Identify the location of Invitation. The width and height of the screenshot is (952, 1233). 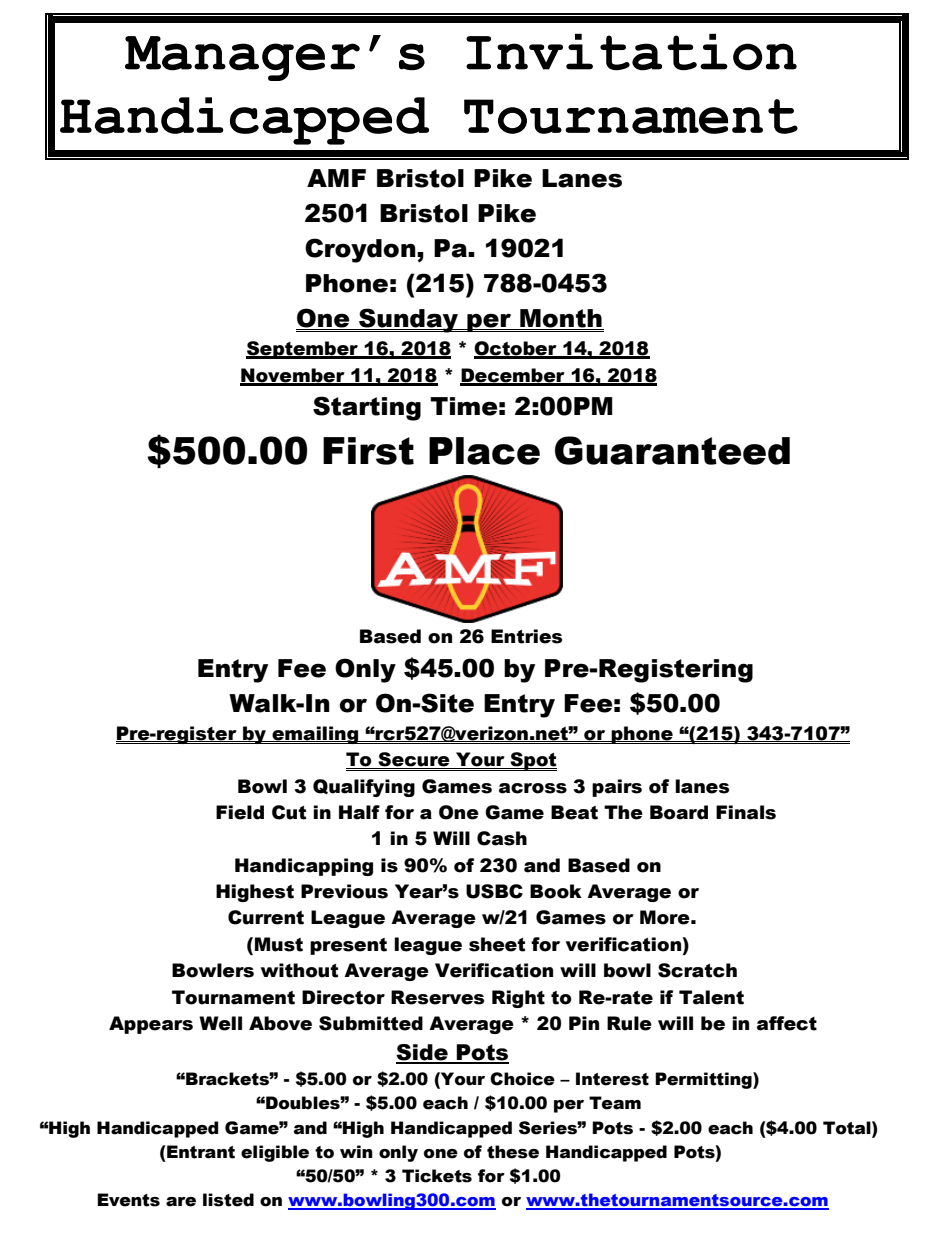
(631, 52).
